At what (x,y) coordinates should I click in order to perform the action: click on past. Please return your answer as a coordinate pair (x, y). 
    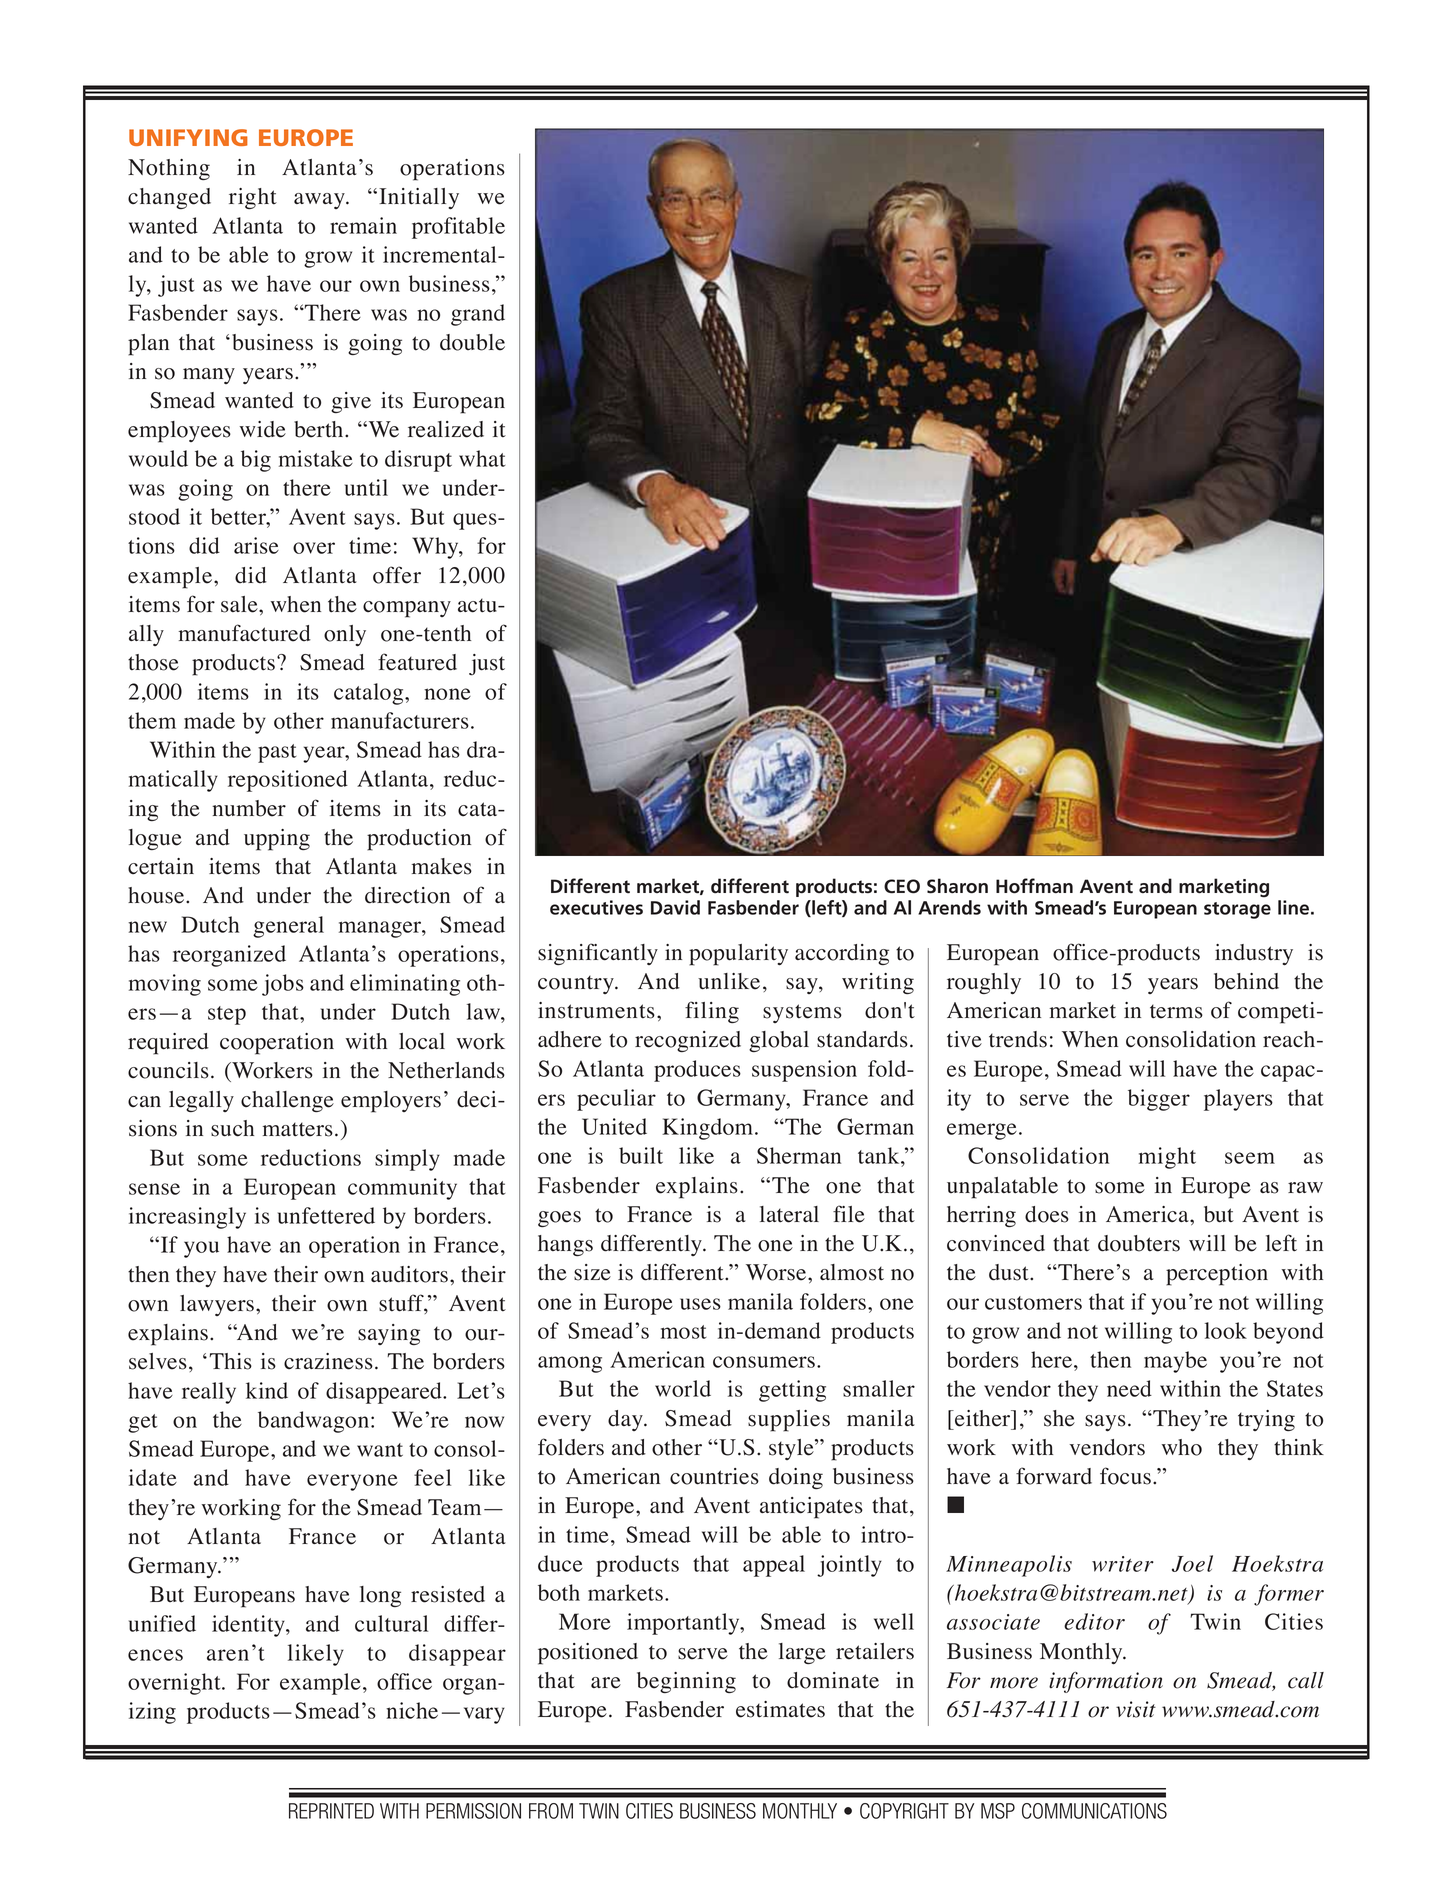
    Looking at the image, I should click on (277, 753).
